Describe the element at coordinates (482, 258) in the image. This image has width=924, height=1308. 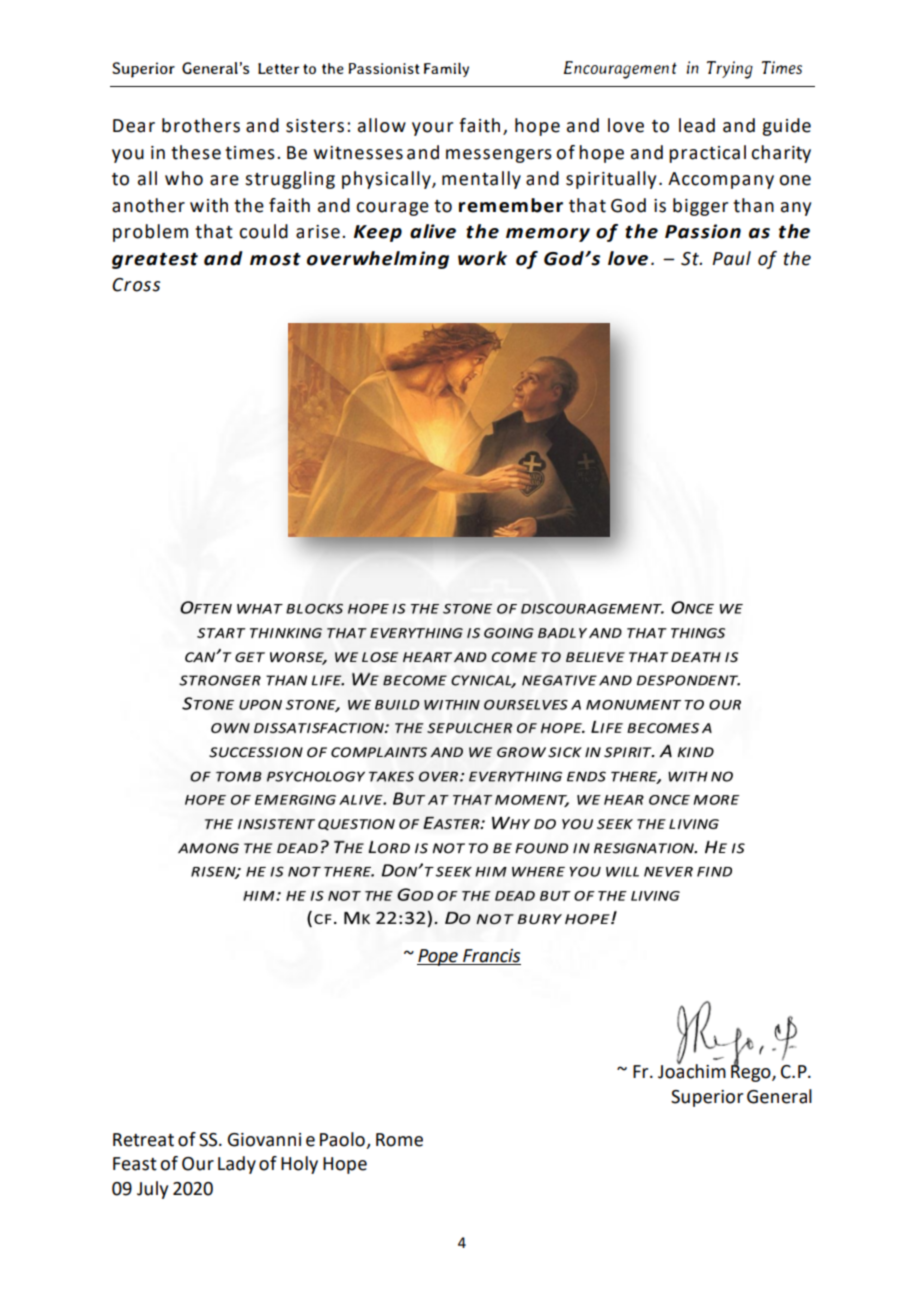
I see `work` at that location.
